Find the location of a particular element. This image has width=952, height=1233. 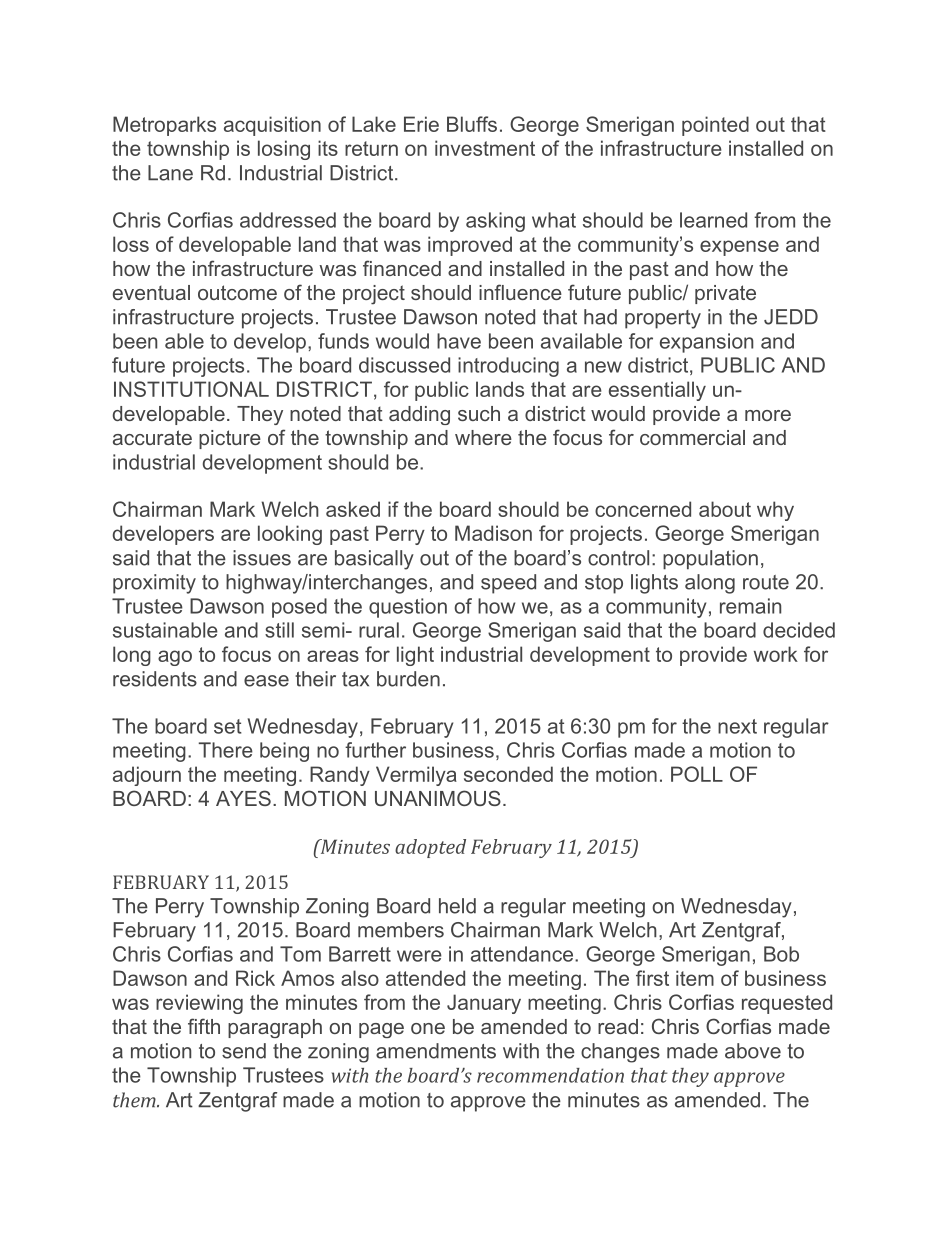

Lane is located at coordinates (170, 173).
